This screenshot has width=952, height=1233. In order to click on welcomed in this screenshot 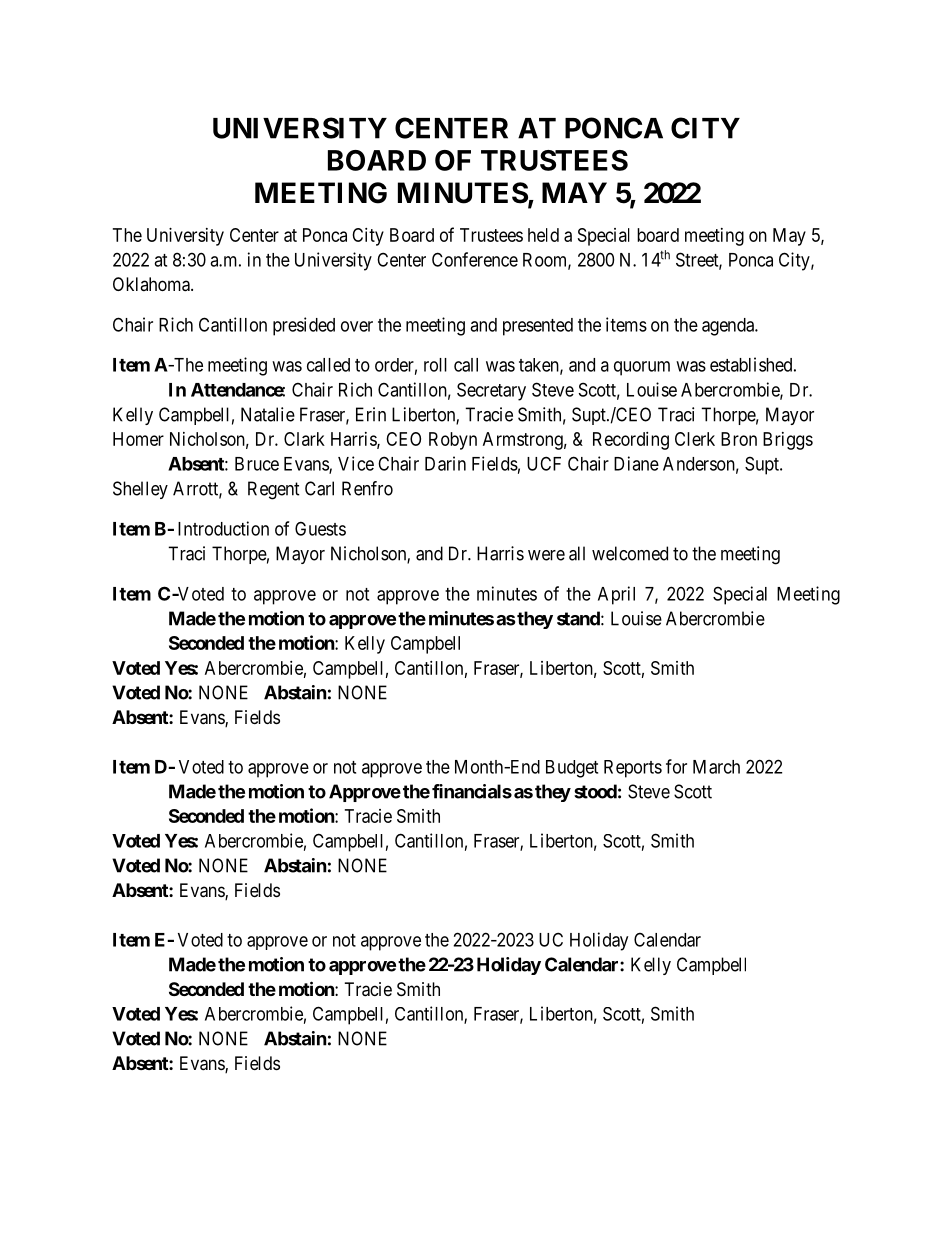, I will do `click(630, 553)`.
